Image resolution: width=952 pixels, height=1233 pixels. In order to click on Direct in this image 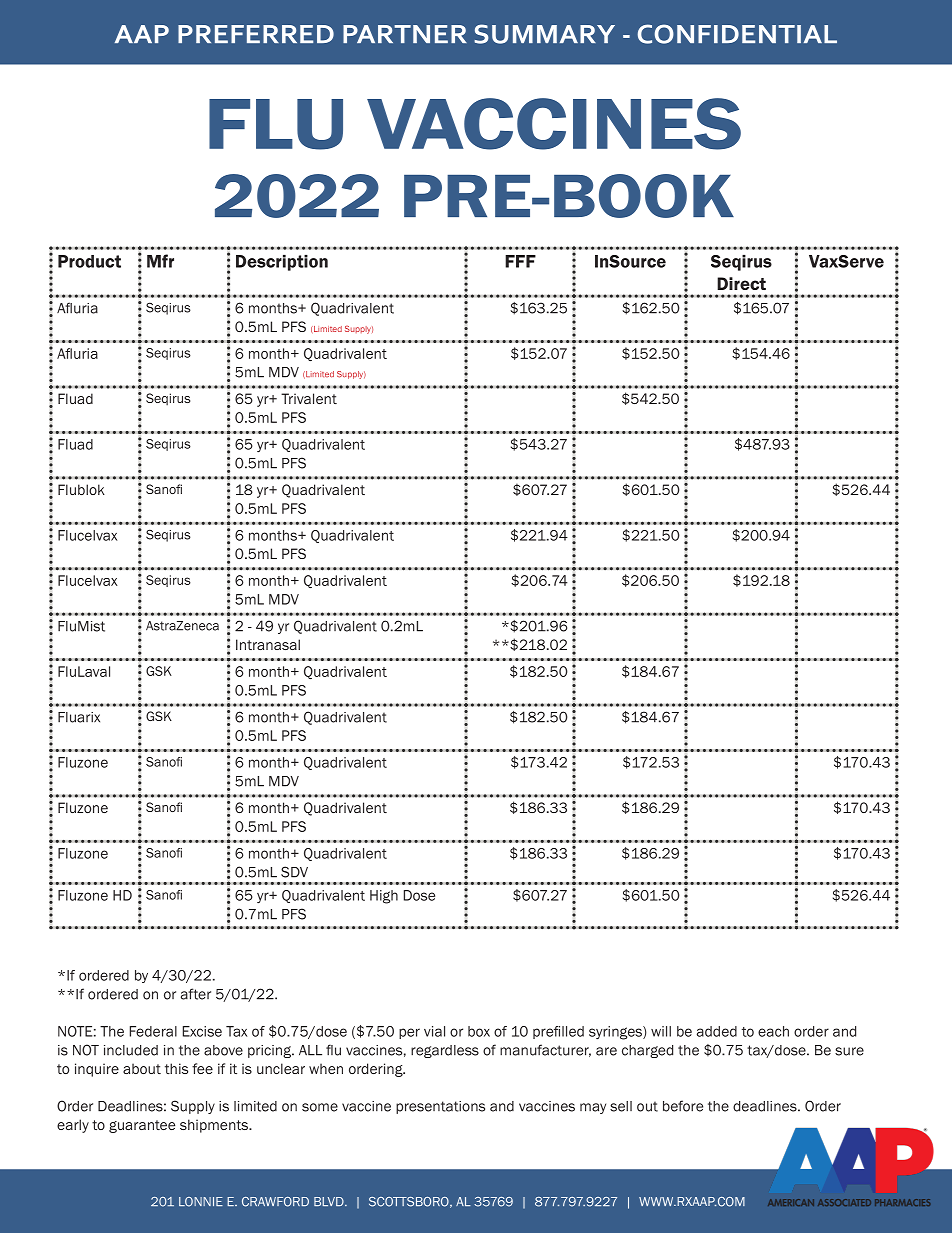, I will do `click(741, 283)`.
